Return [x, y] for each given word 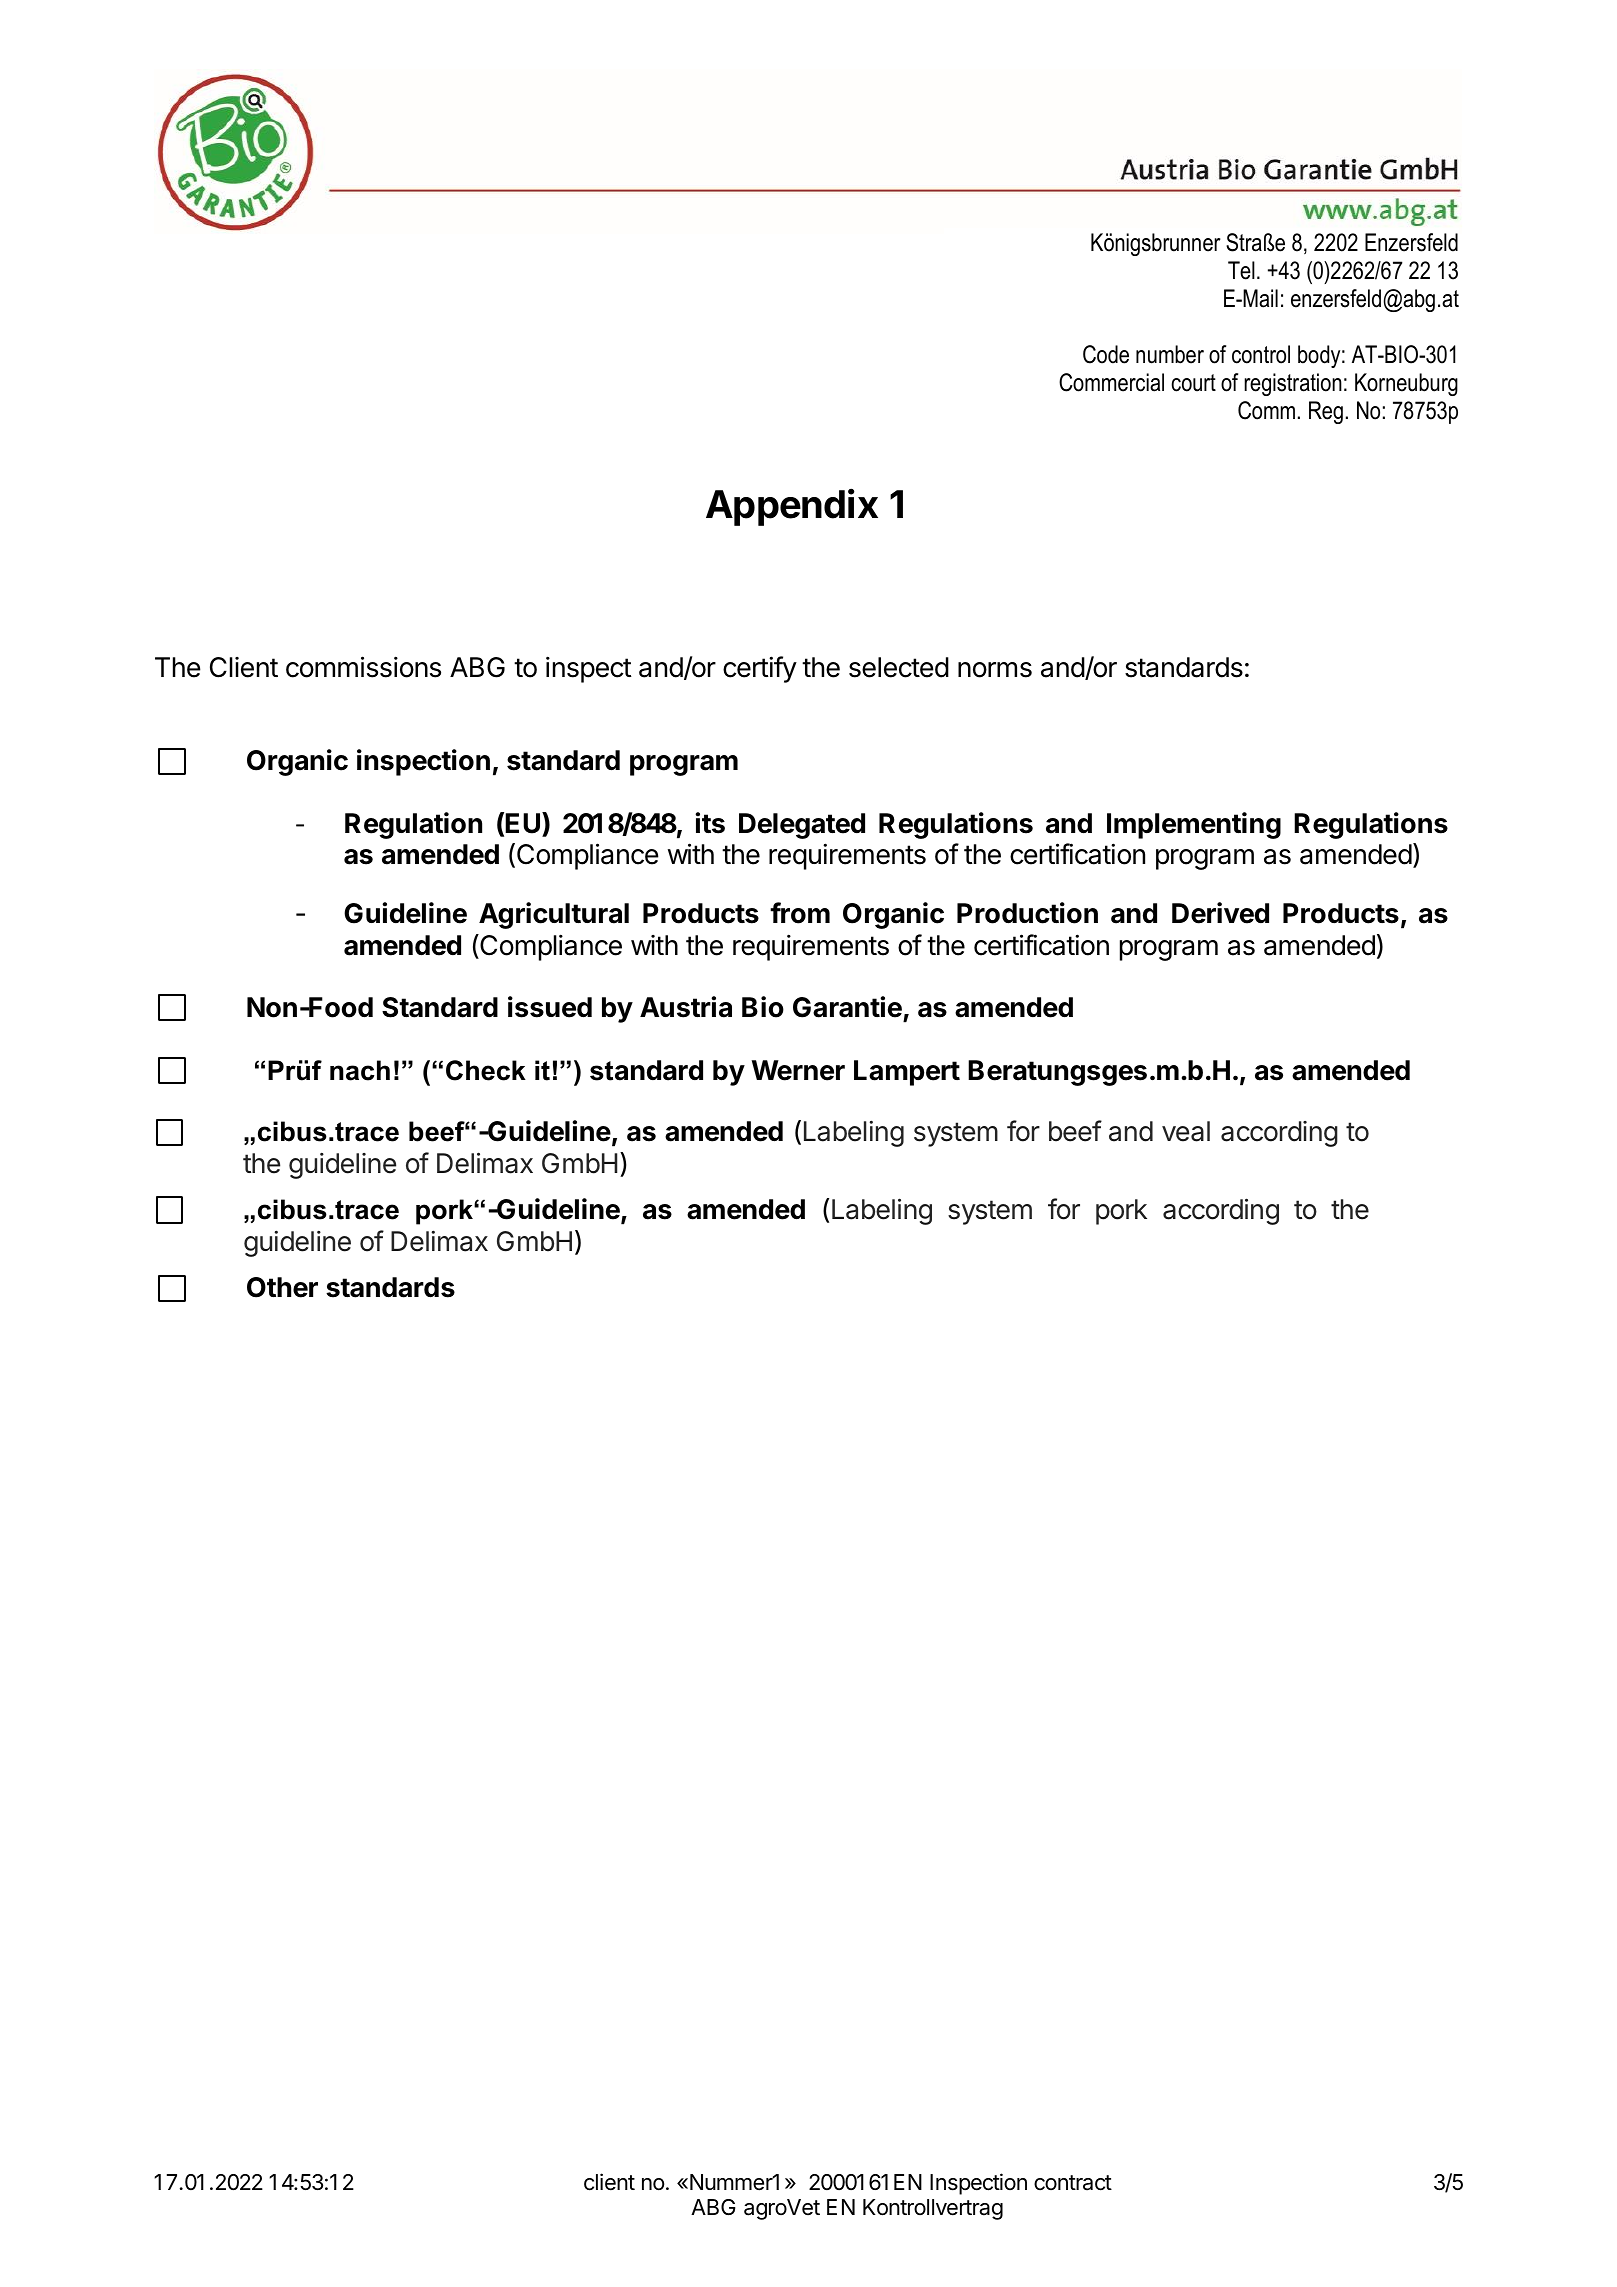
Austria [686, 1007]
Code [1106, 354]
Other [282, 1287]
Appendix [792, 507]
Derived [1220, 913]
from [800, 913]
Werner [798, 1070]
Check [486, 1070]
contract [1073, 2183]
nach [360, 1070]
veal [1186, 1131]
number [1170, 354]
